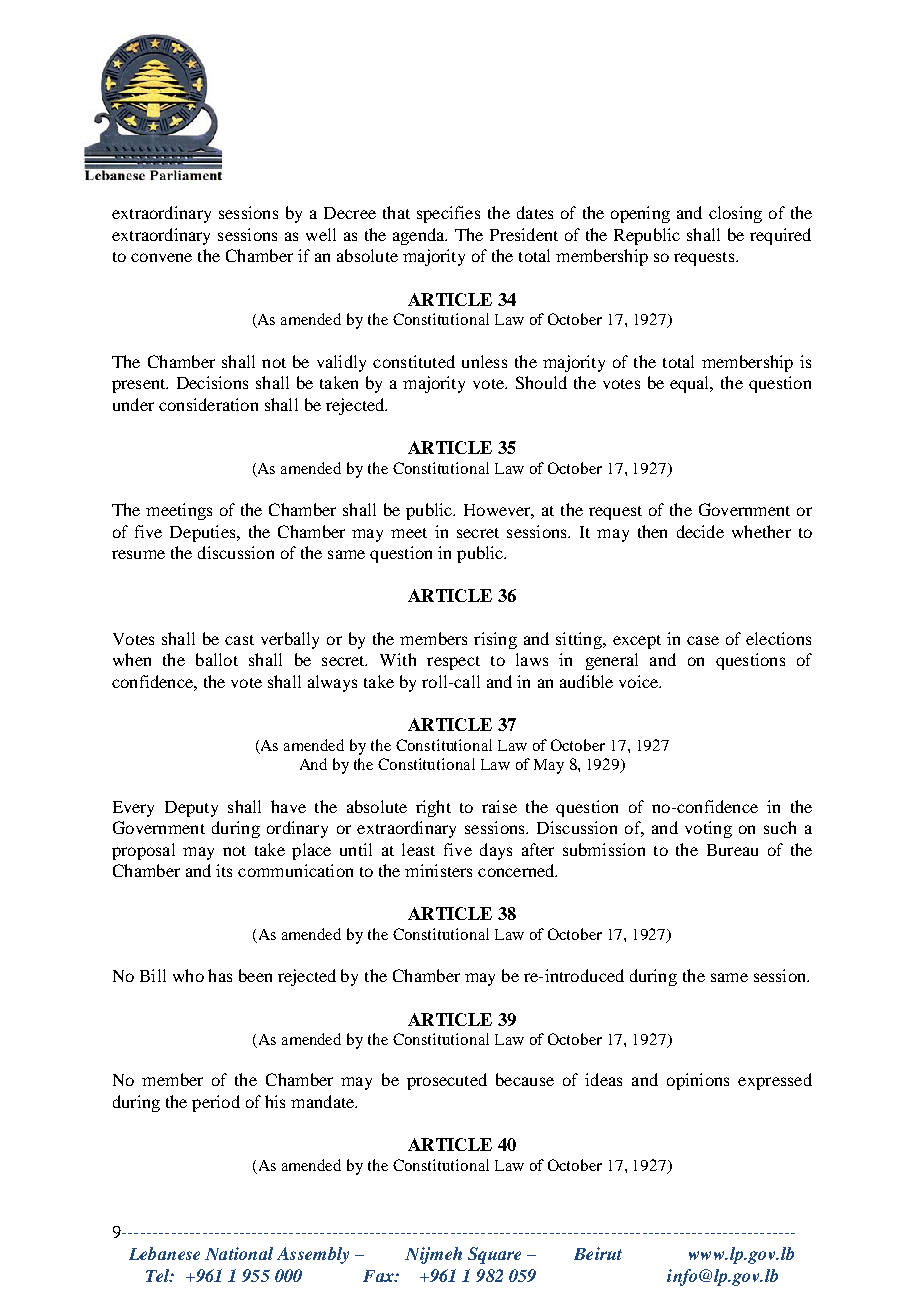  I want to click on closing, so click(735, 214).
